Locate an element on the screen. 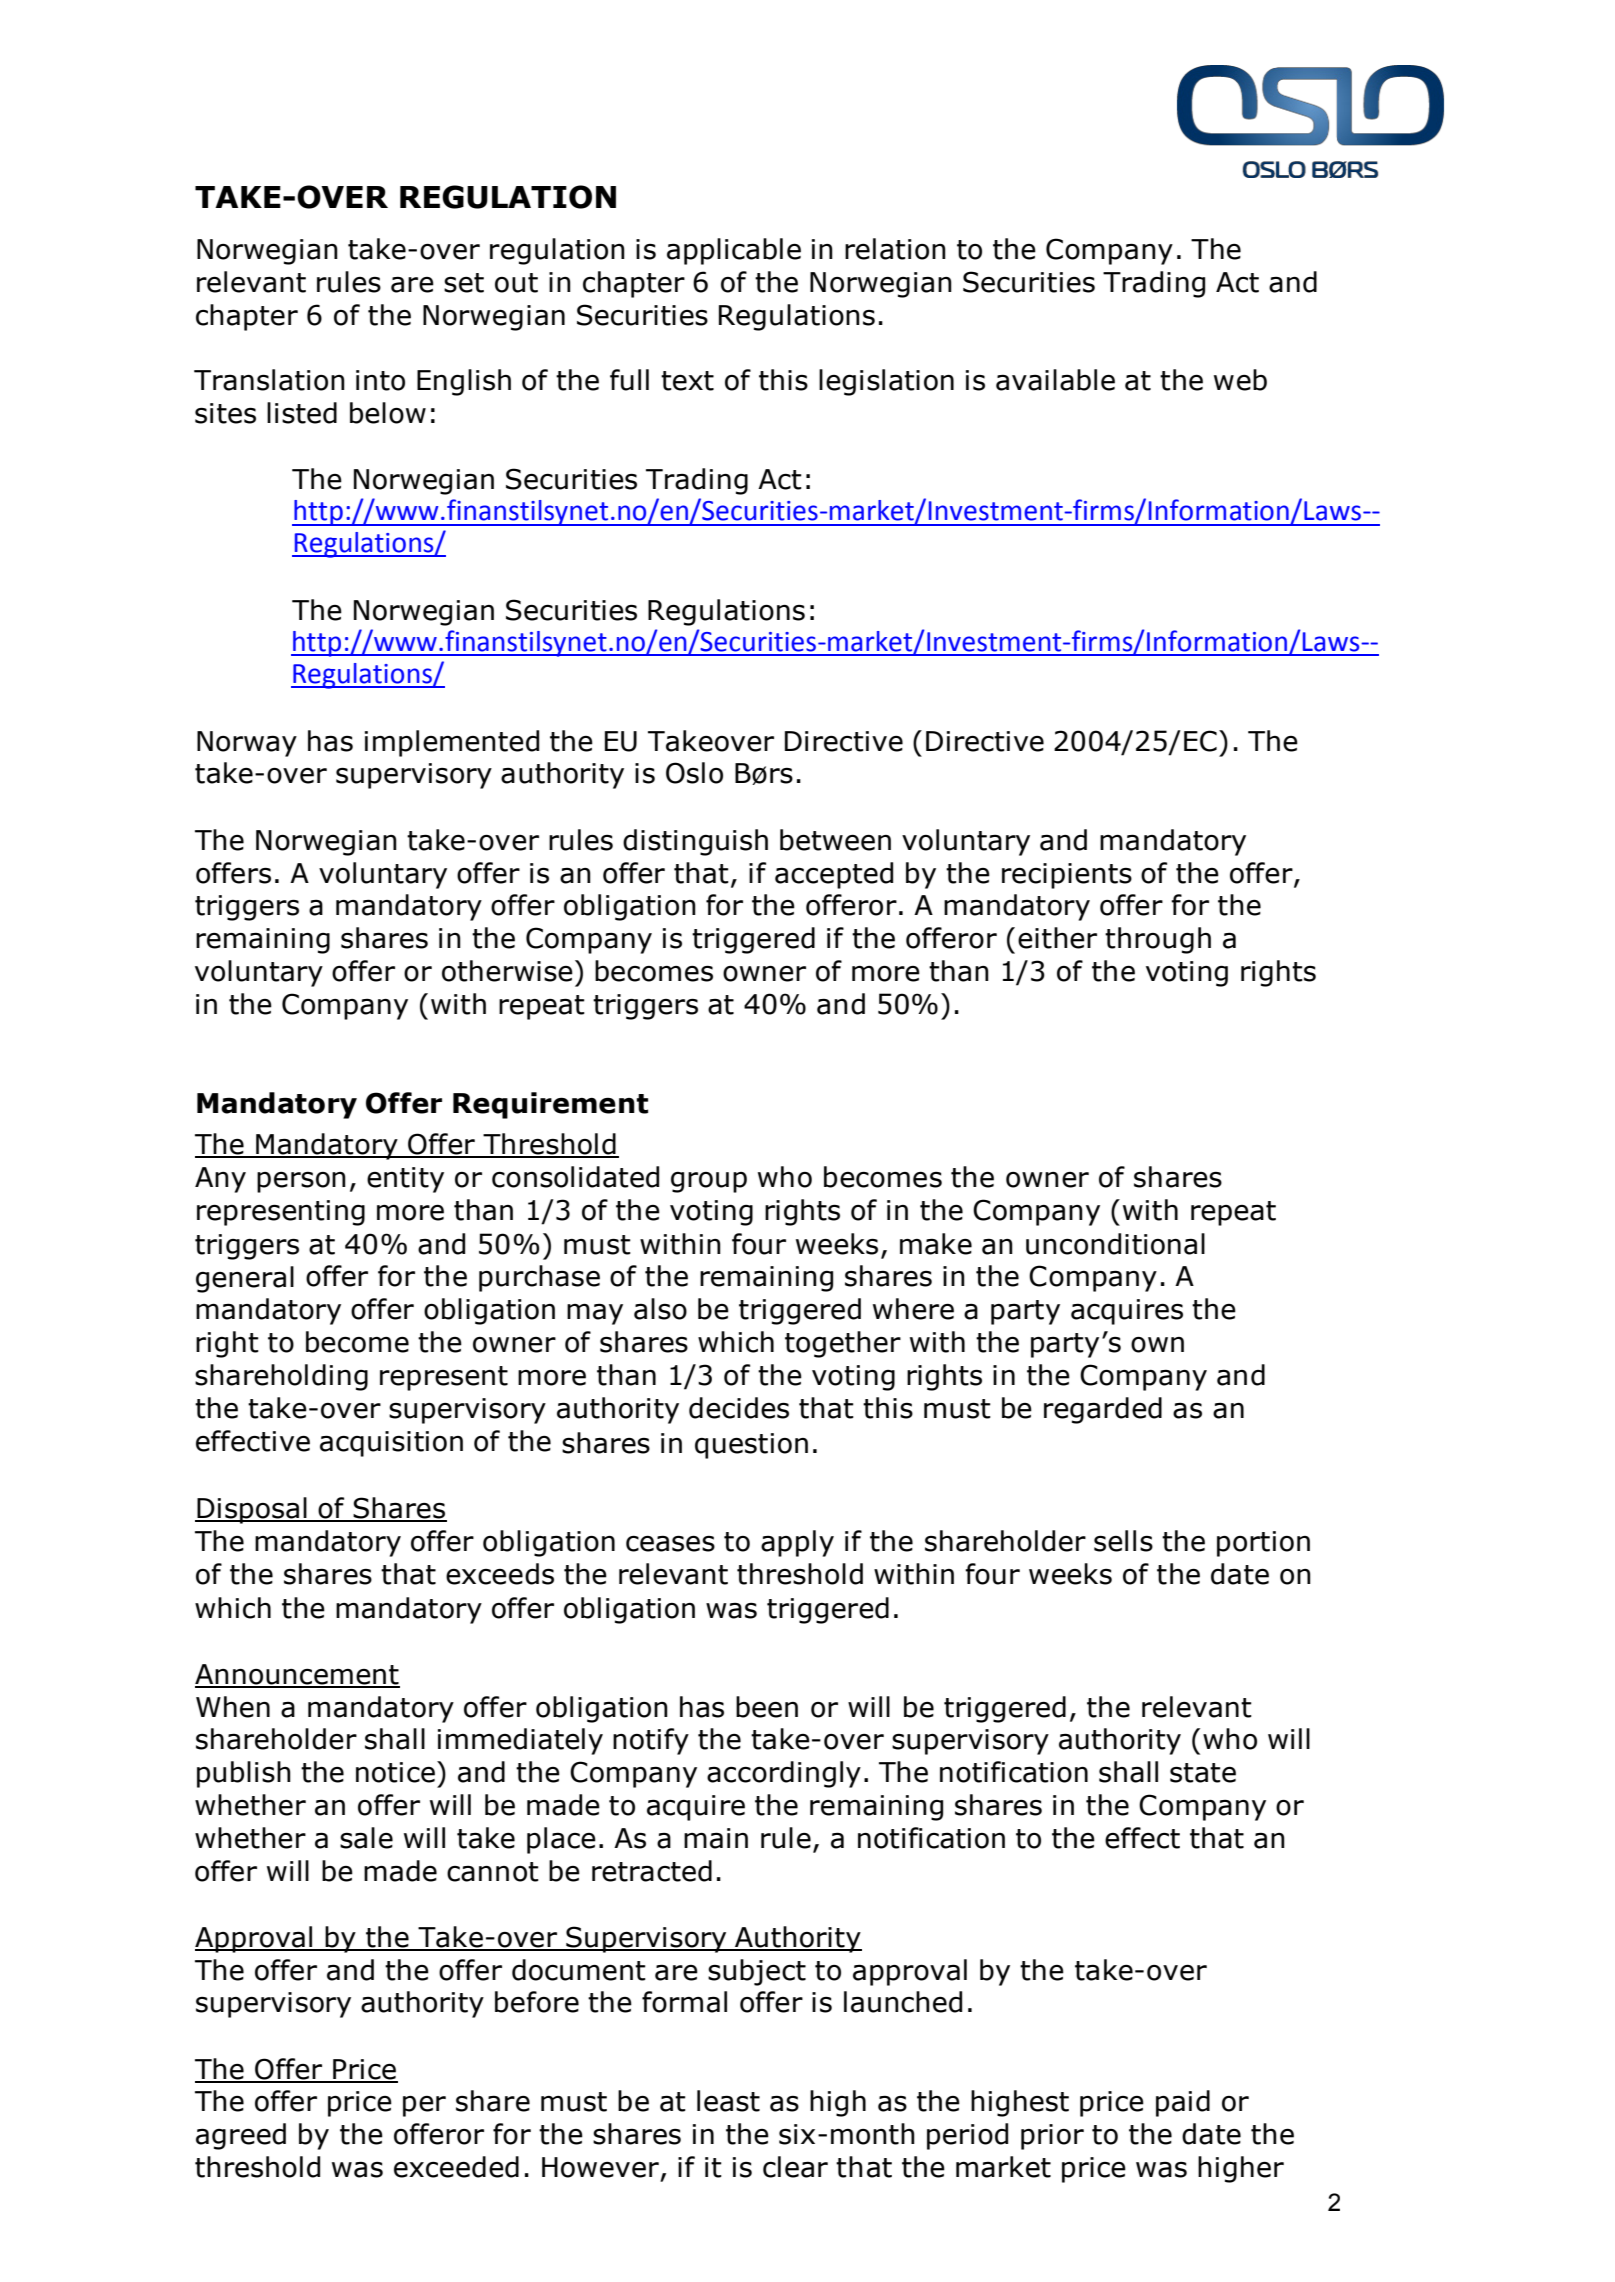  through is located at coordinates (1158, 940).
